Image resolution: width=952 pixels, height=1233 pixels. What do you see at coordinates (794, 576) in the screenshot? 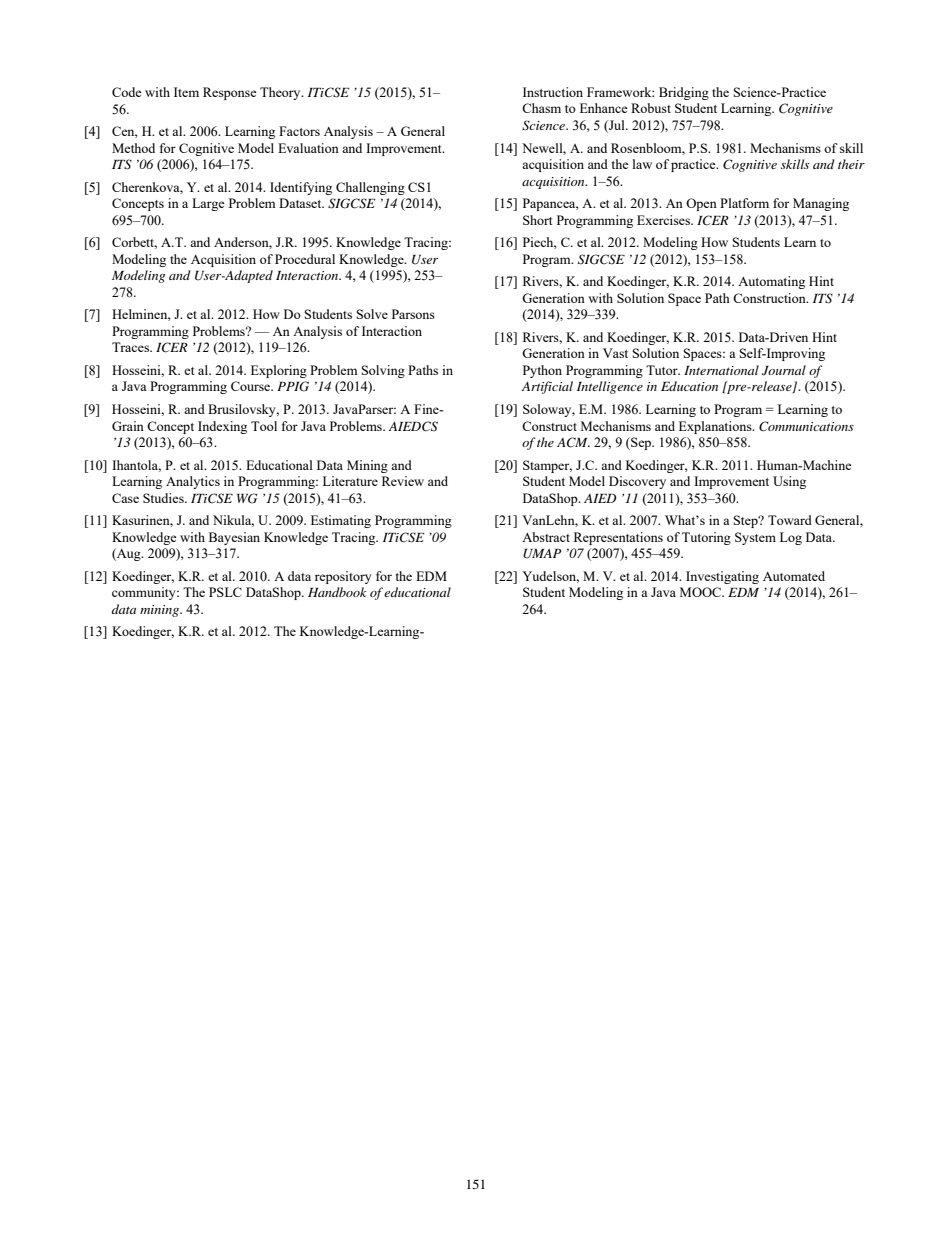
I see `Automated` at bounding box center [794, 576].
